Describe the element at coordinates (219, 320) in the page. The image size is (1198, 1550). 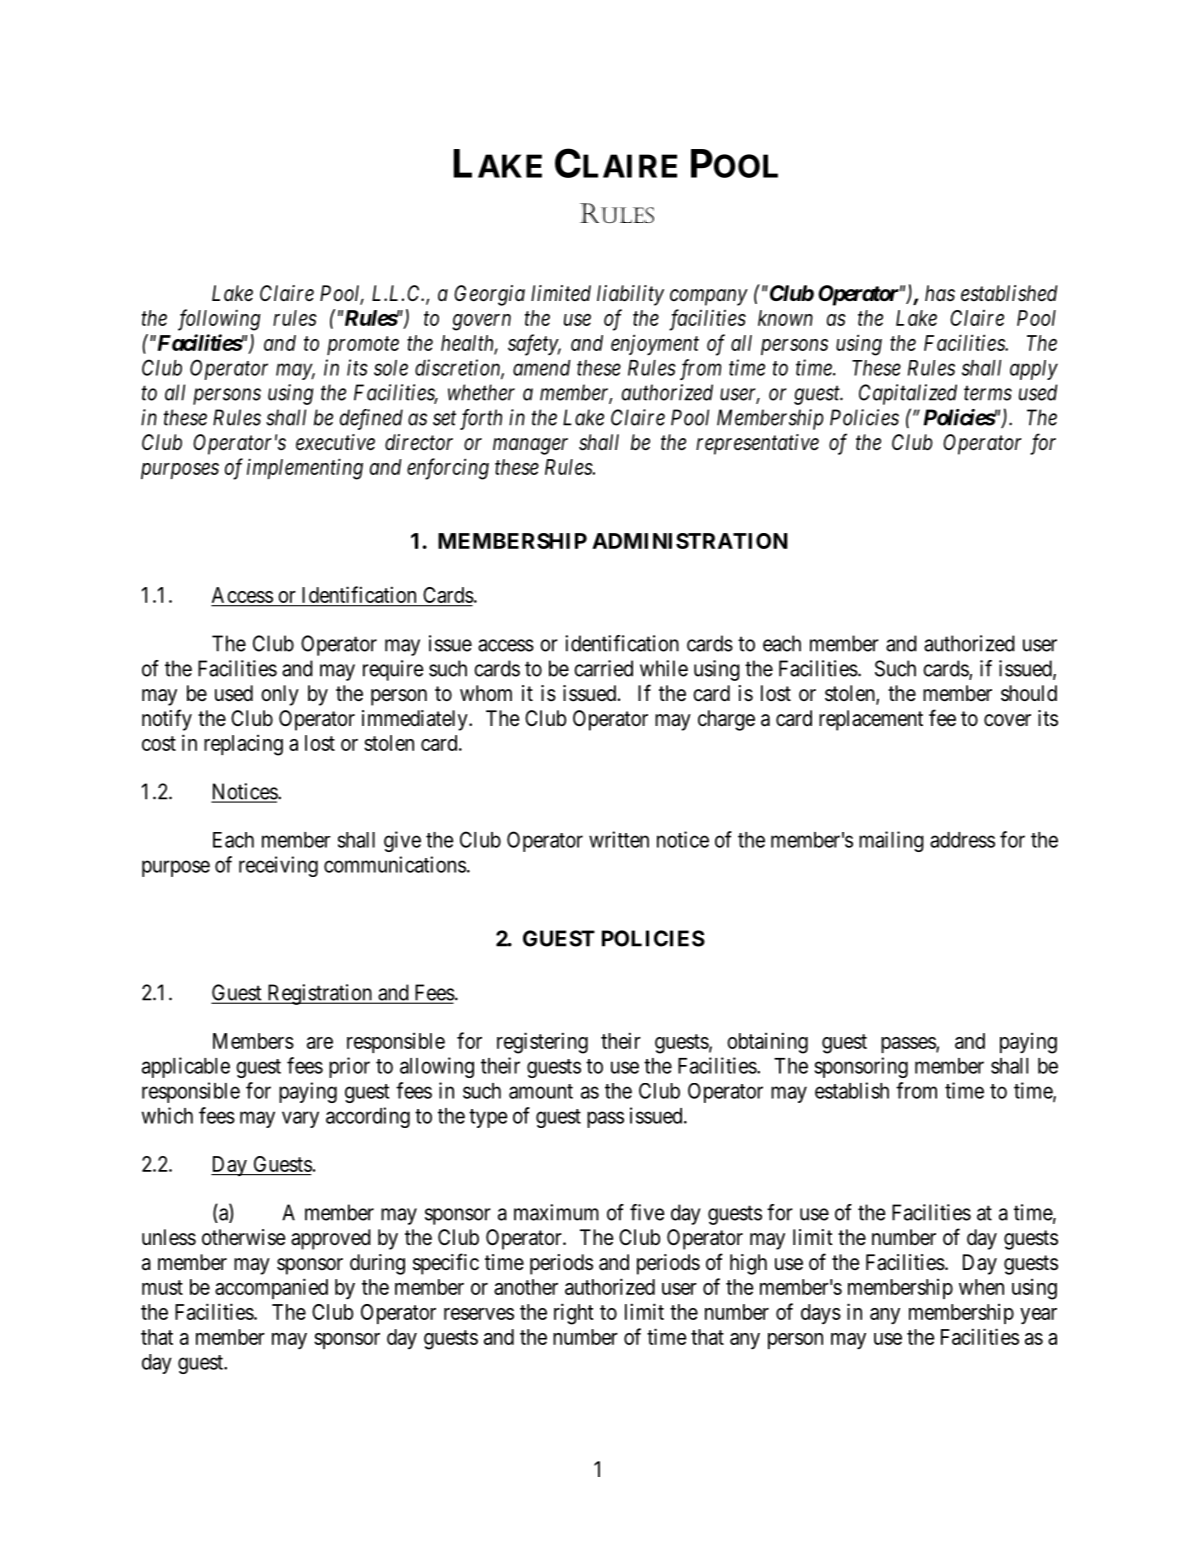
I see `following` at that location.
